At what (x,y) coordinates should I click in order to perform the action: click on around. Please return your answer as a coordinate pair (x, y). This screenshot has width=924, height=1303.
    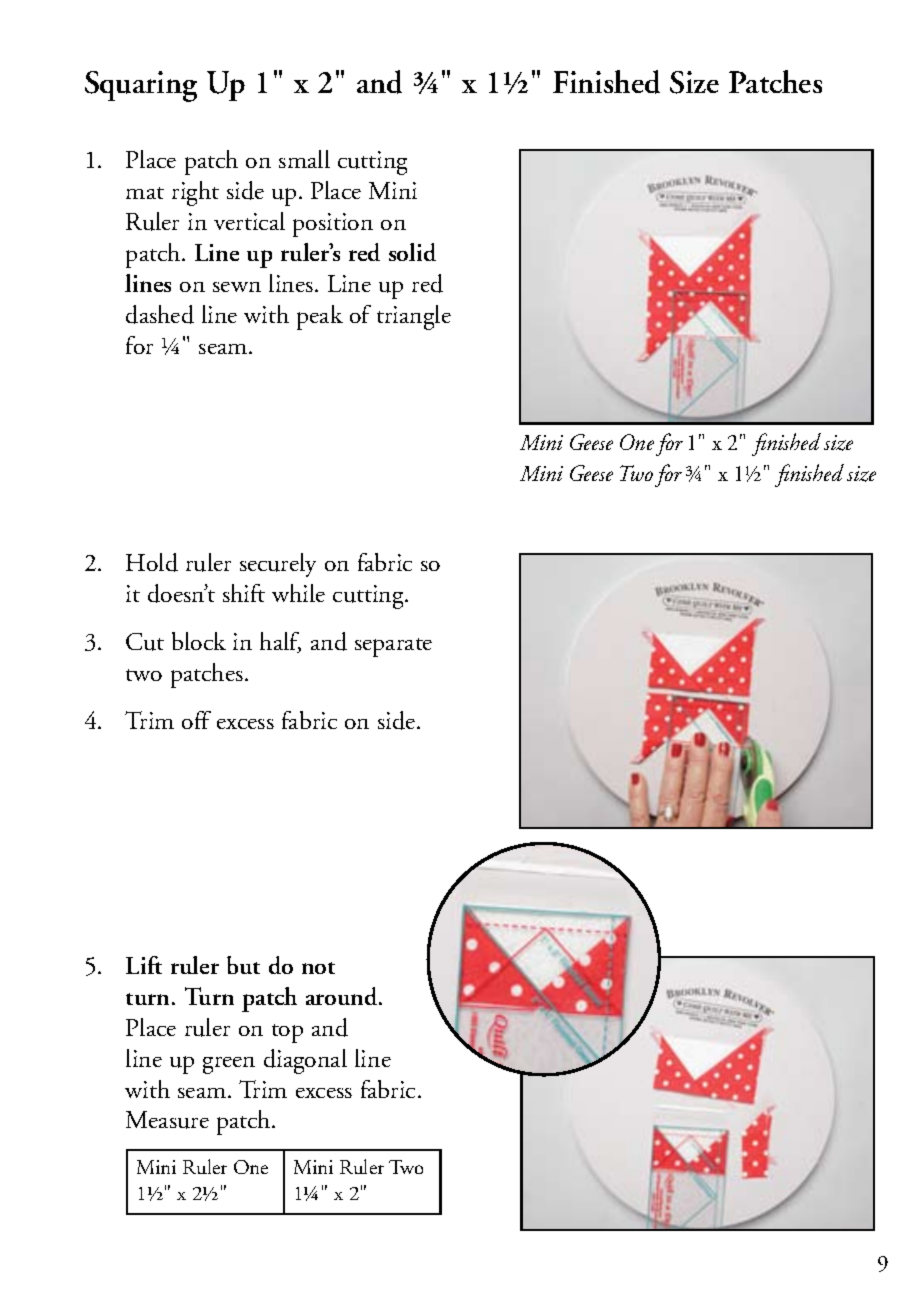
    Looking at the image, I should click on (343, 996).
